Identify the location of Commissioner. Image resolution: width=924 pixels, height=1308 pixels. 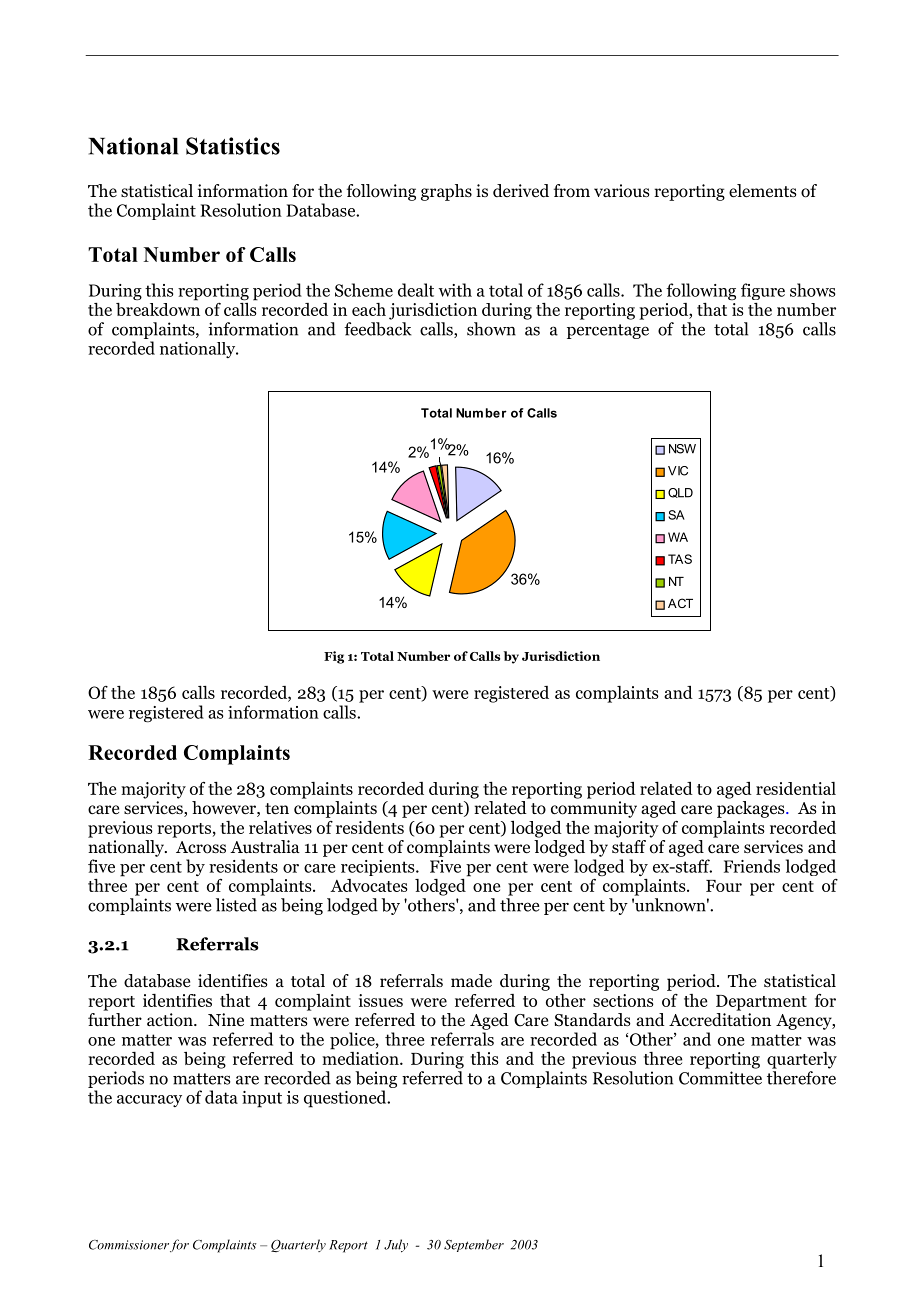
(129, 1245).
